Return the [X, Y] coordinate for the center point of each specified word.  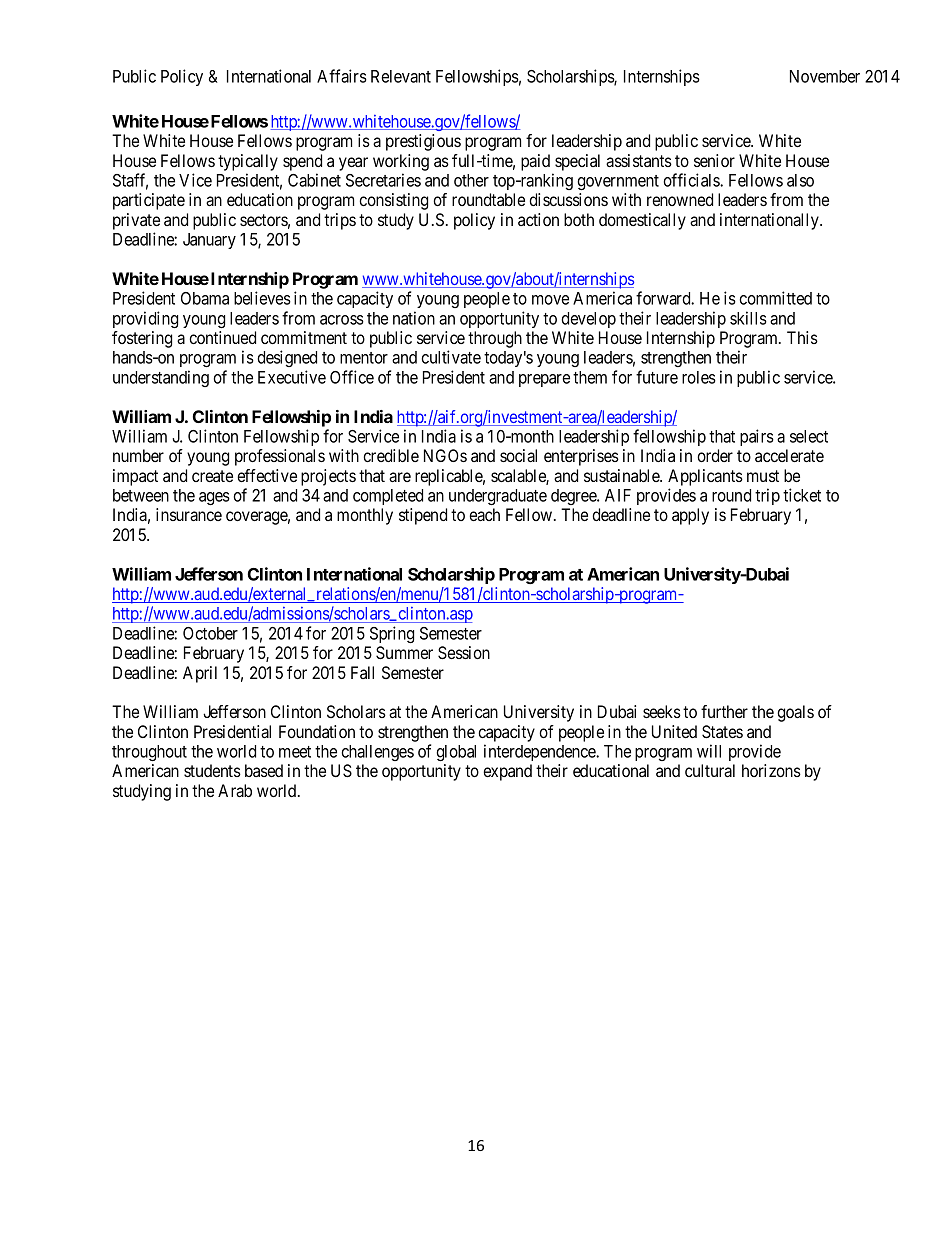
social [518, 455]
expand [507, 772]
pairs [757, 437]
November [825, 76]
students [212, 770]
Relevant [401, 76]
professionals [280, 457]
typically [248, 162]
